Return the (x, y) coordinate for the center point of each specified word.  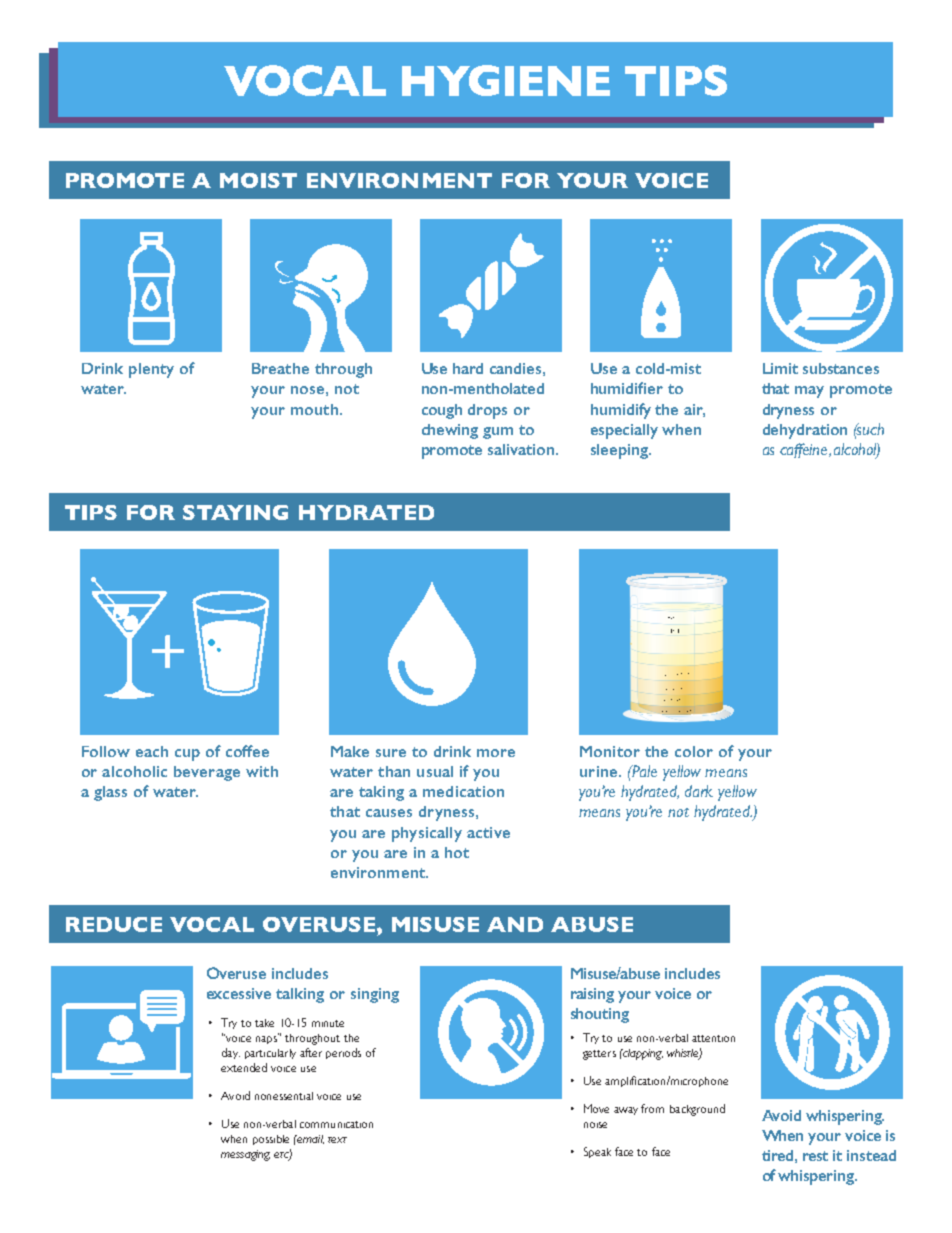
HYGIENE (506, 80)
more (496, 753)
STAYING (235, 512)
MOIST (258, 180)
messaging (245, 1155)
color (694, 751)
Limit (780, 368)
